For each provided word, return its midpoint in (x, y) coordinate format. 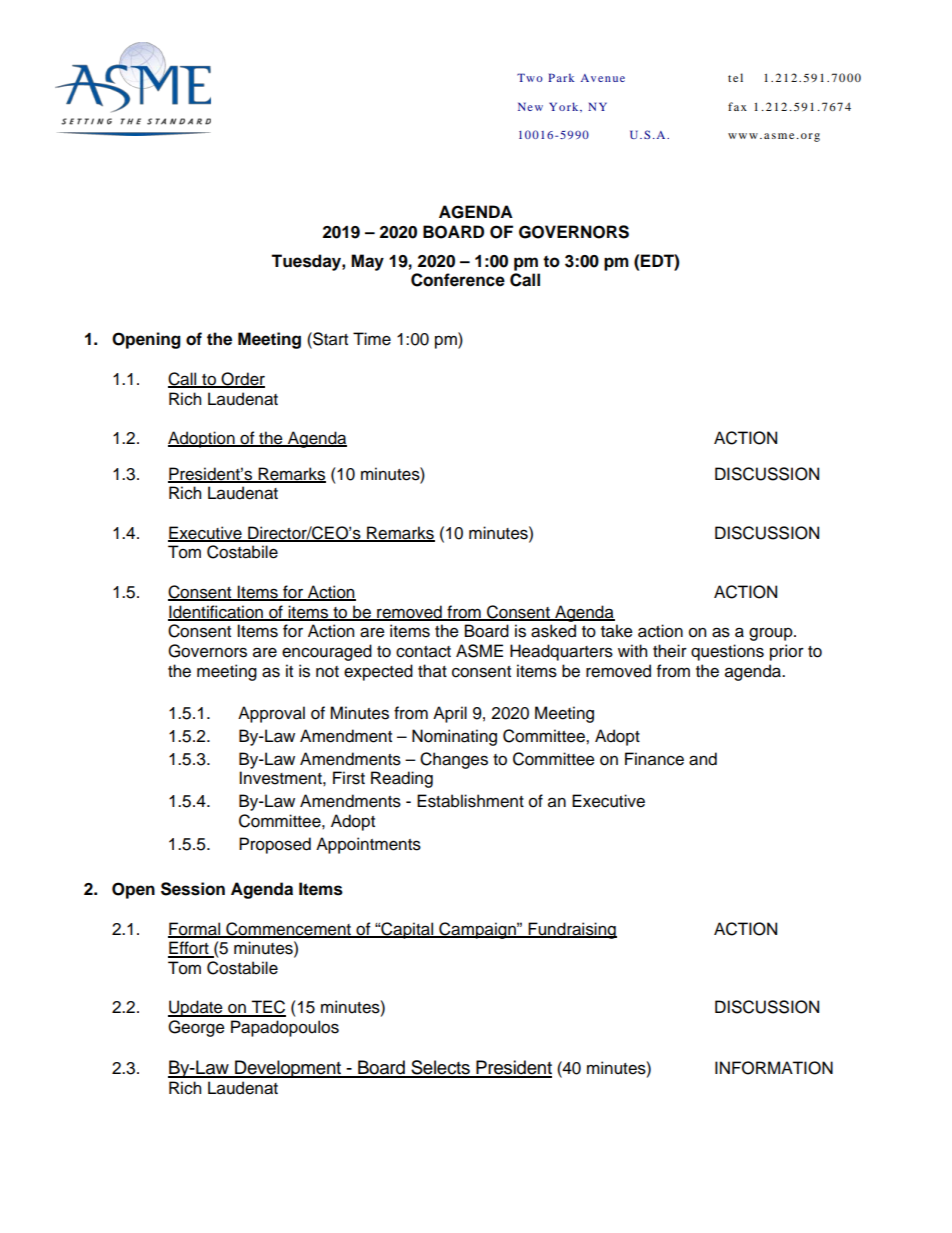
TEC (267, 1008)
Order (242, 380)
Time (372, 339)
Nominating (454, 737)
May (367, 262)
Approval (271, 714)
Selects (440, 1068)
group (772, 634)
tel (735, 77)
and (703, 759)
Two (530, 77)
